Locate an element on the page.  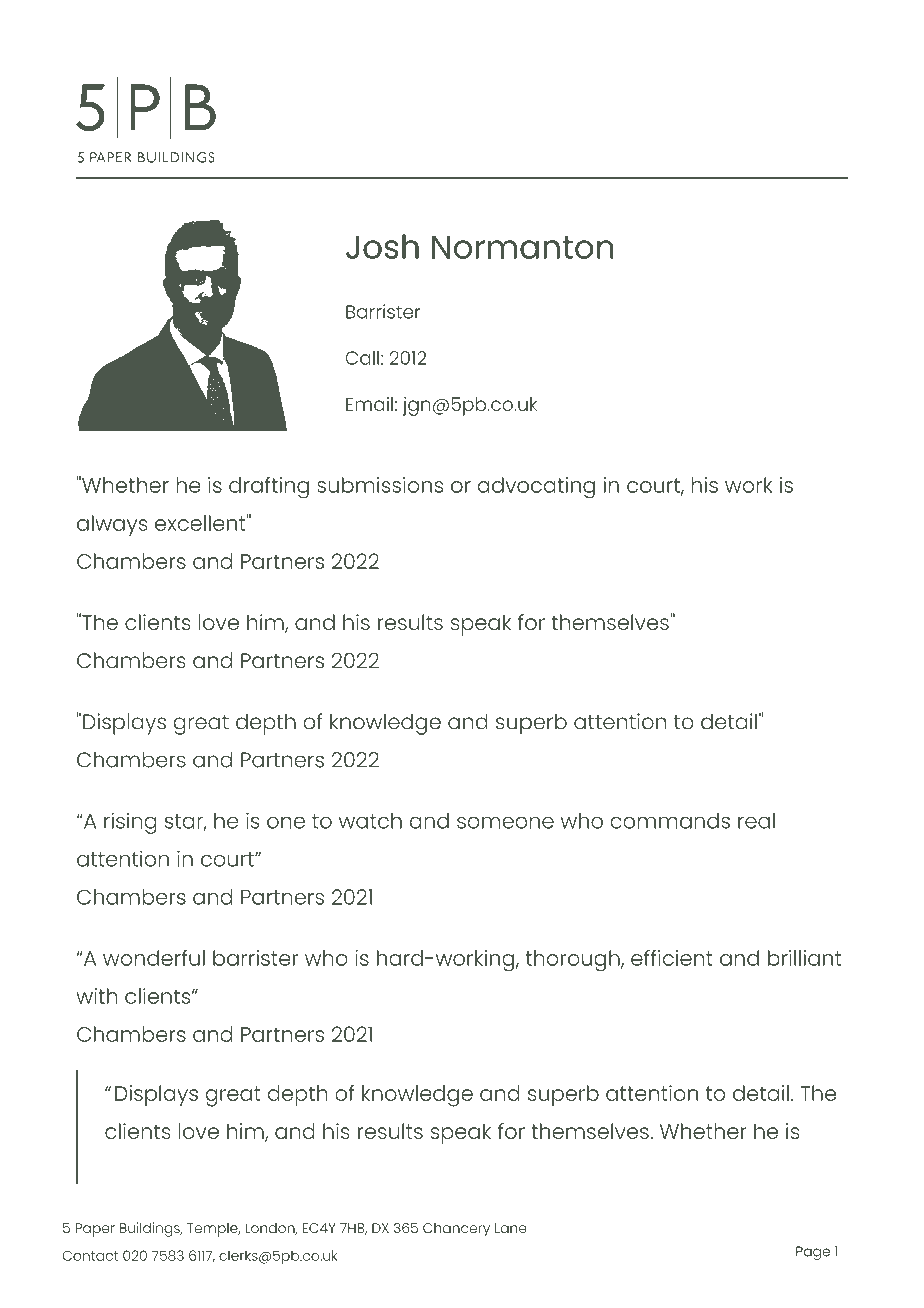
Paper is located at coordinates (95, 1230).
